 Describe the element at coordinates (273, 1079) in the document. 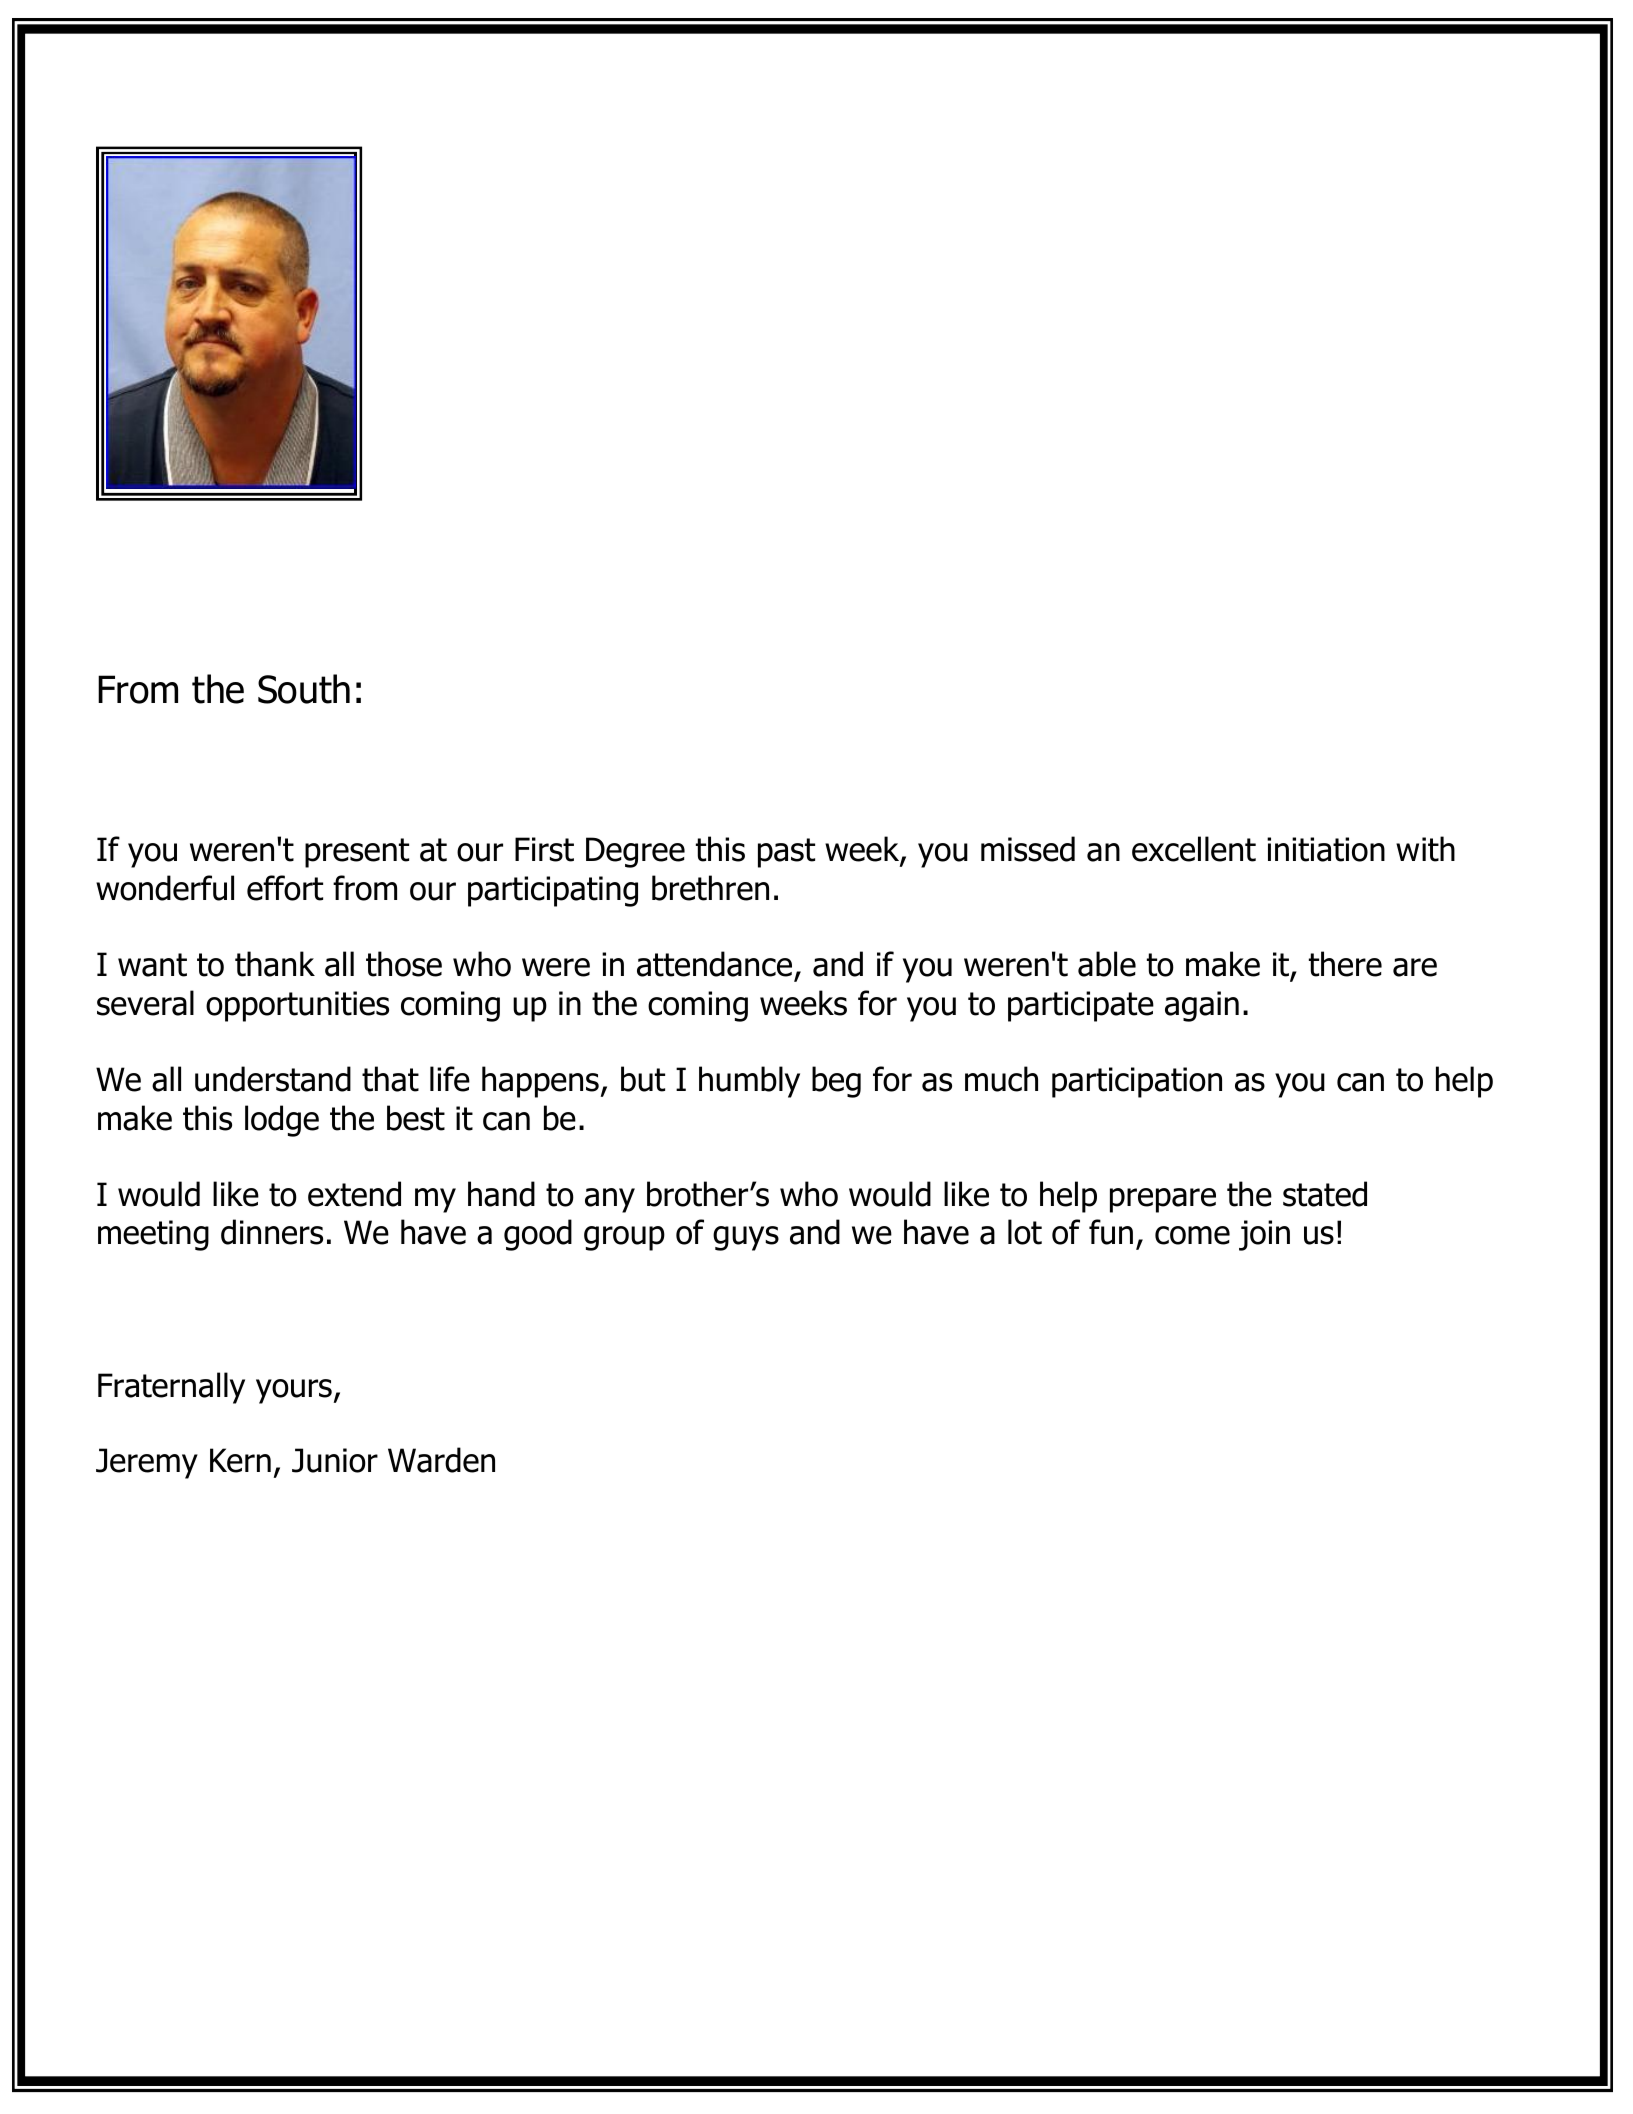

I see `understand` at that location.
